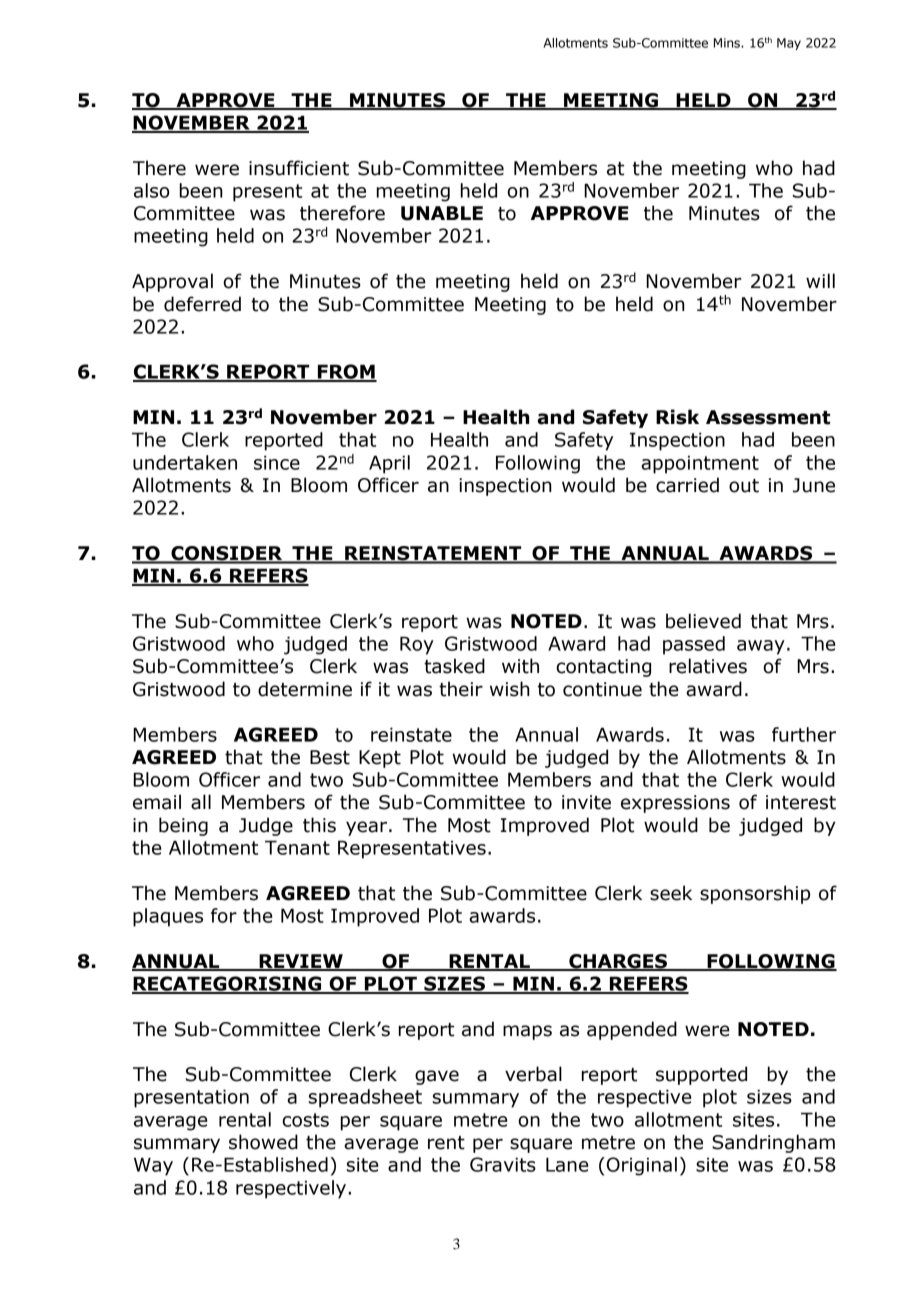 This page has height=1308, width=924. I want to click on Assessment, so click(768, 417).
